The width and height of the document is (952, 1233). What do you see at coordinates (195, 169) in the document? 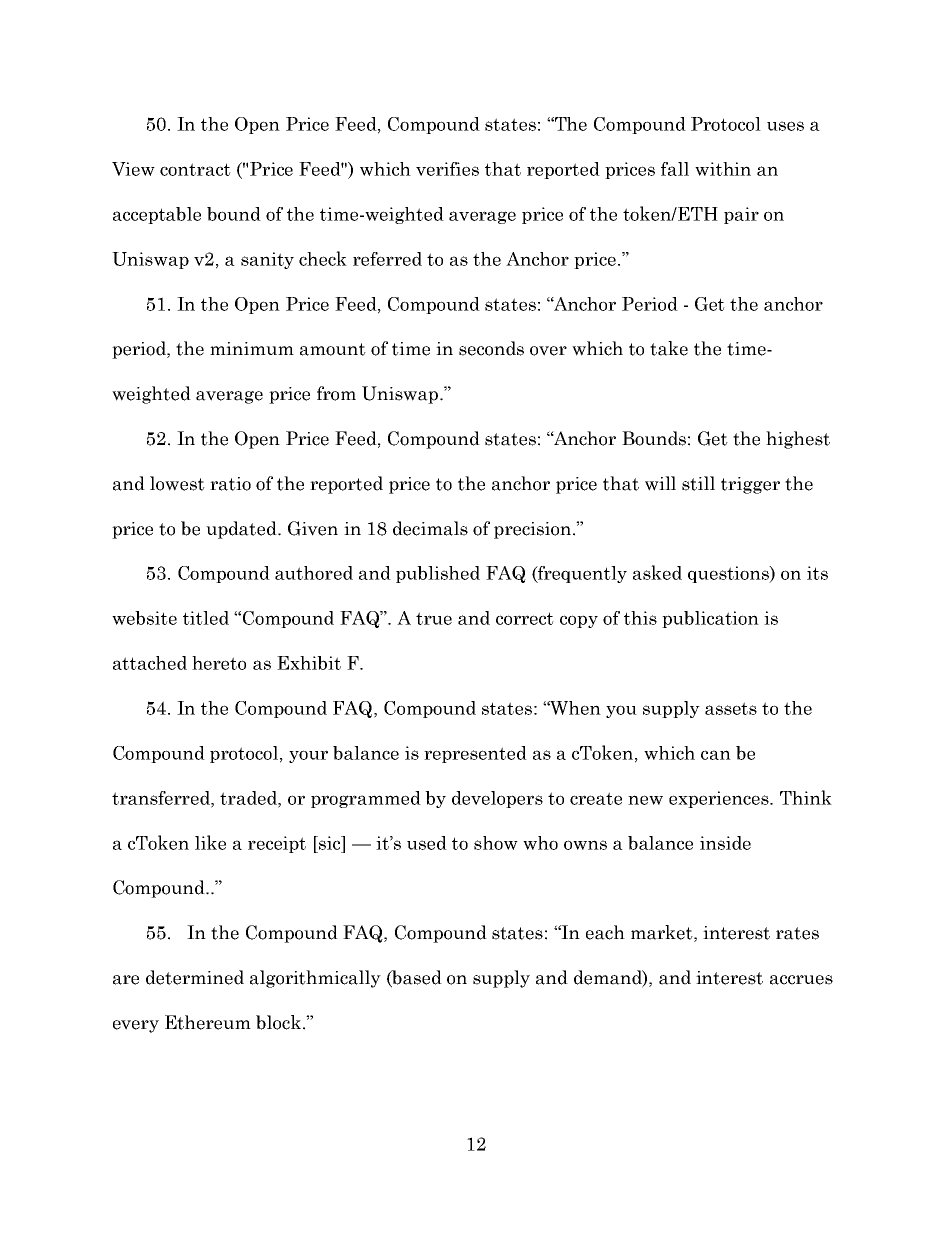
I see `contract` at bounding box center [195, 169].
